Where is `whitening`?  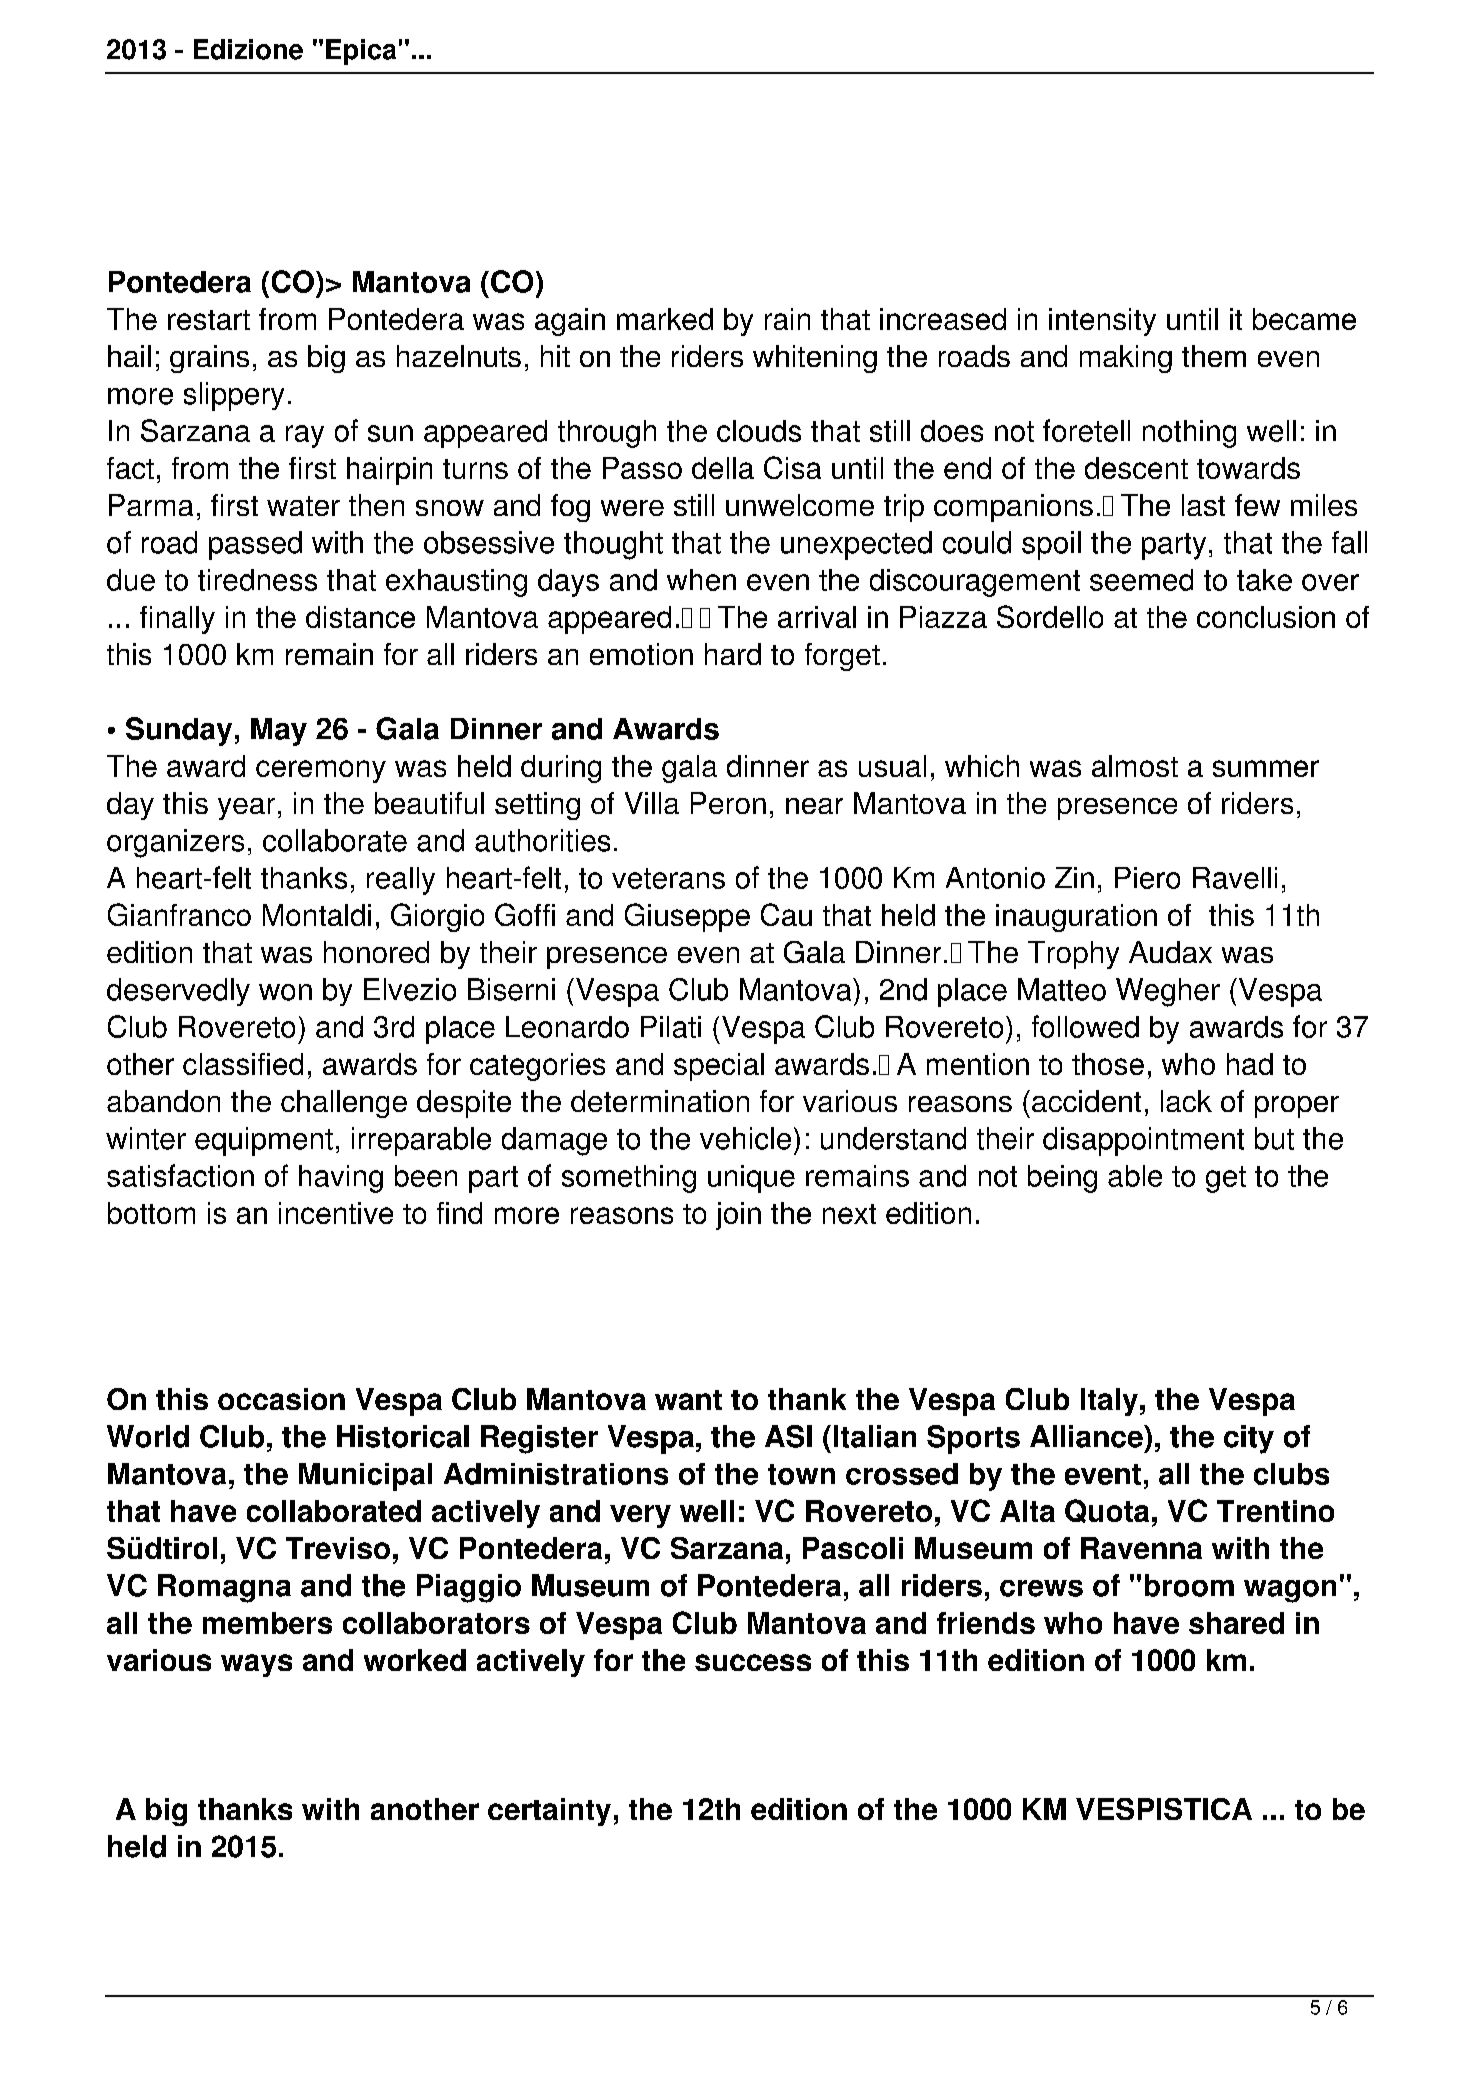 whitening is located at coordinates (815, 359).
